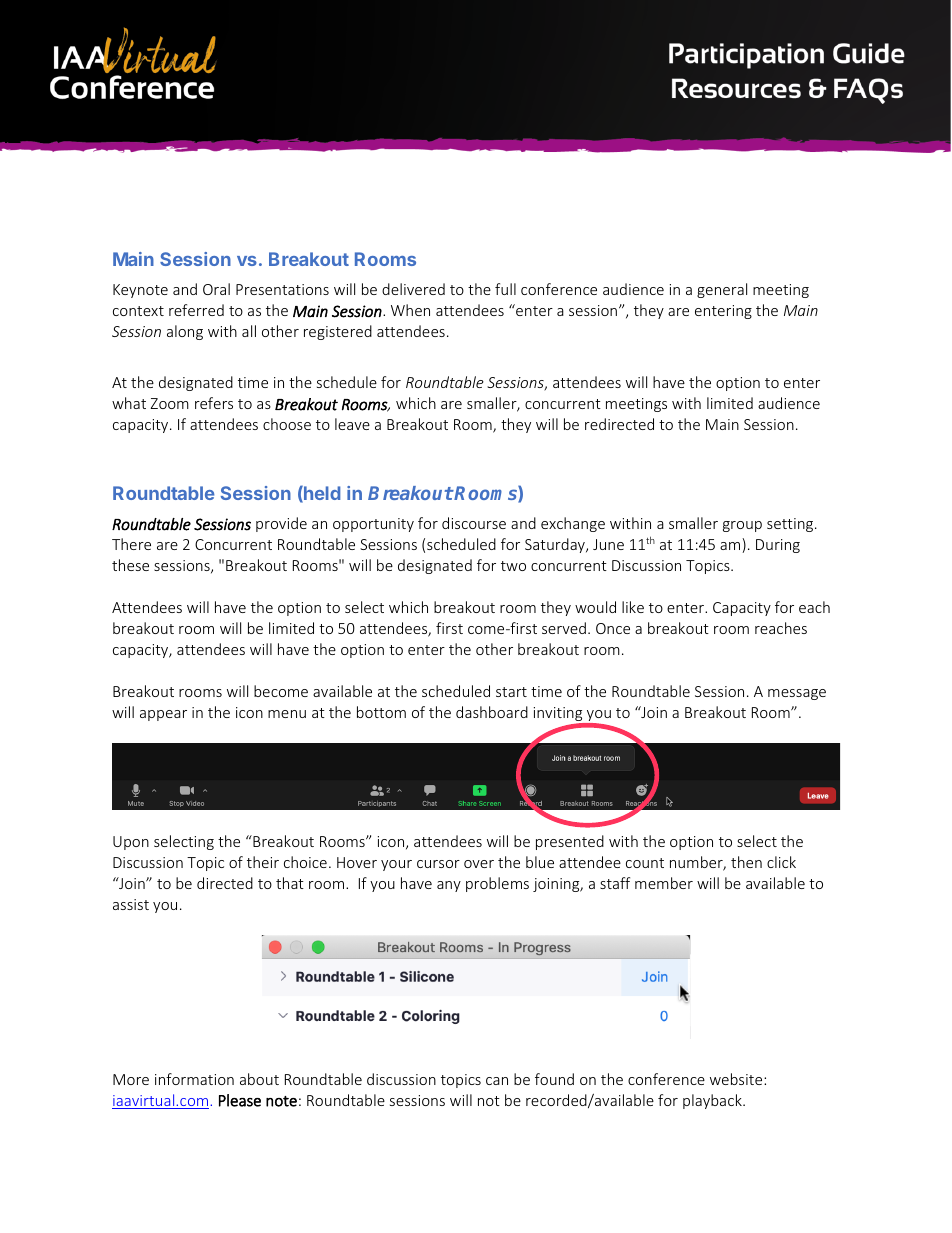 This screenshot has height=1233, width=952. What do you see at coordinates (194, 1079) in the screenshot?
I see `information` at bounding box center [194, 1079].
